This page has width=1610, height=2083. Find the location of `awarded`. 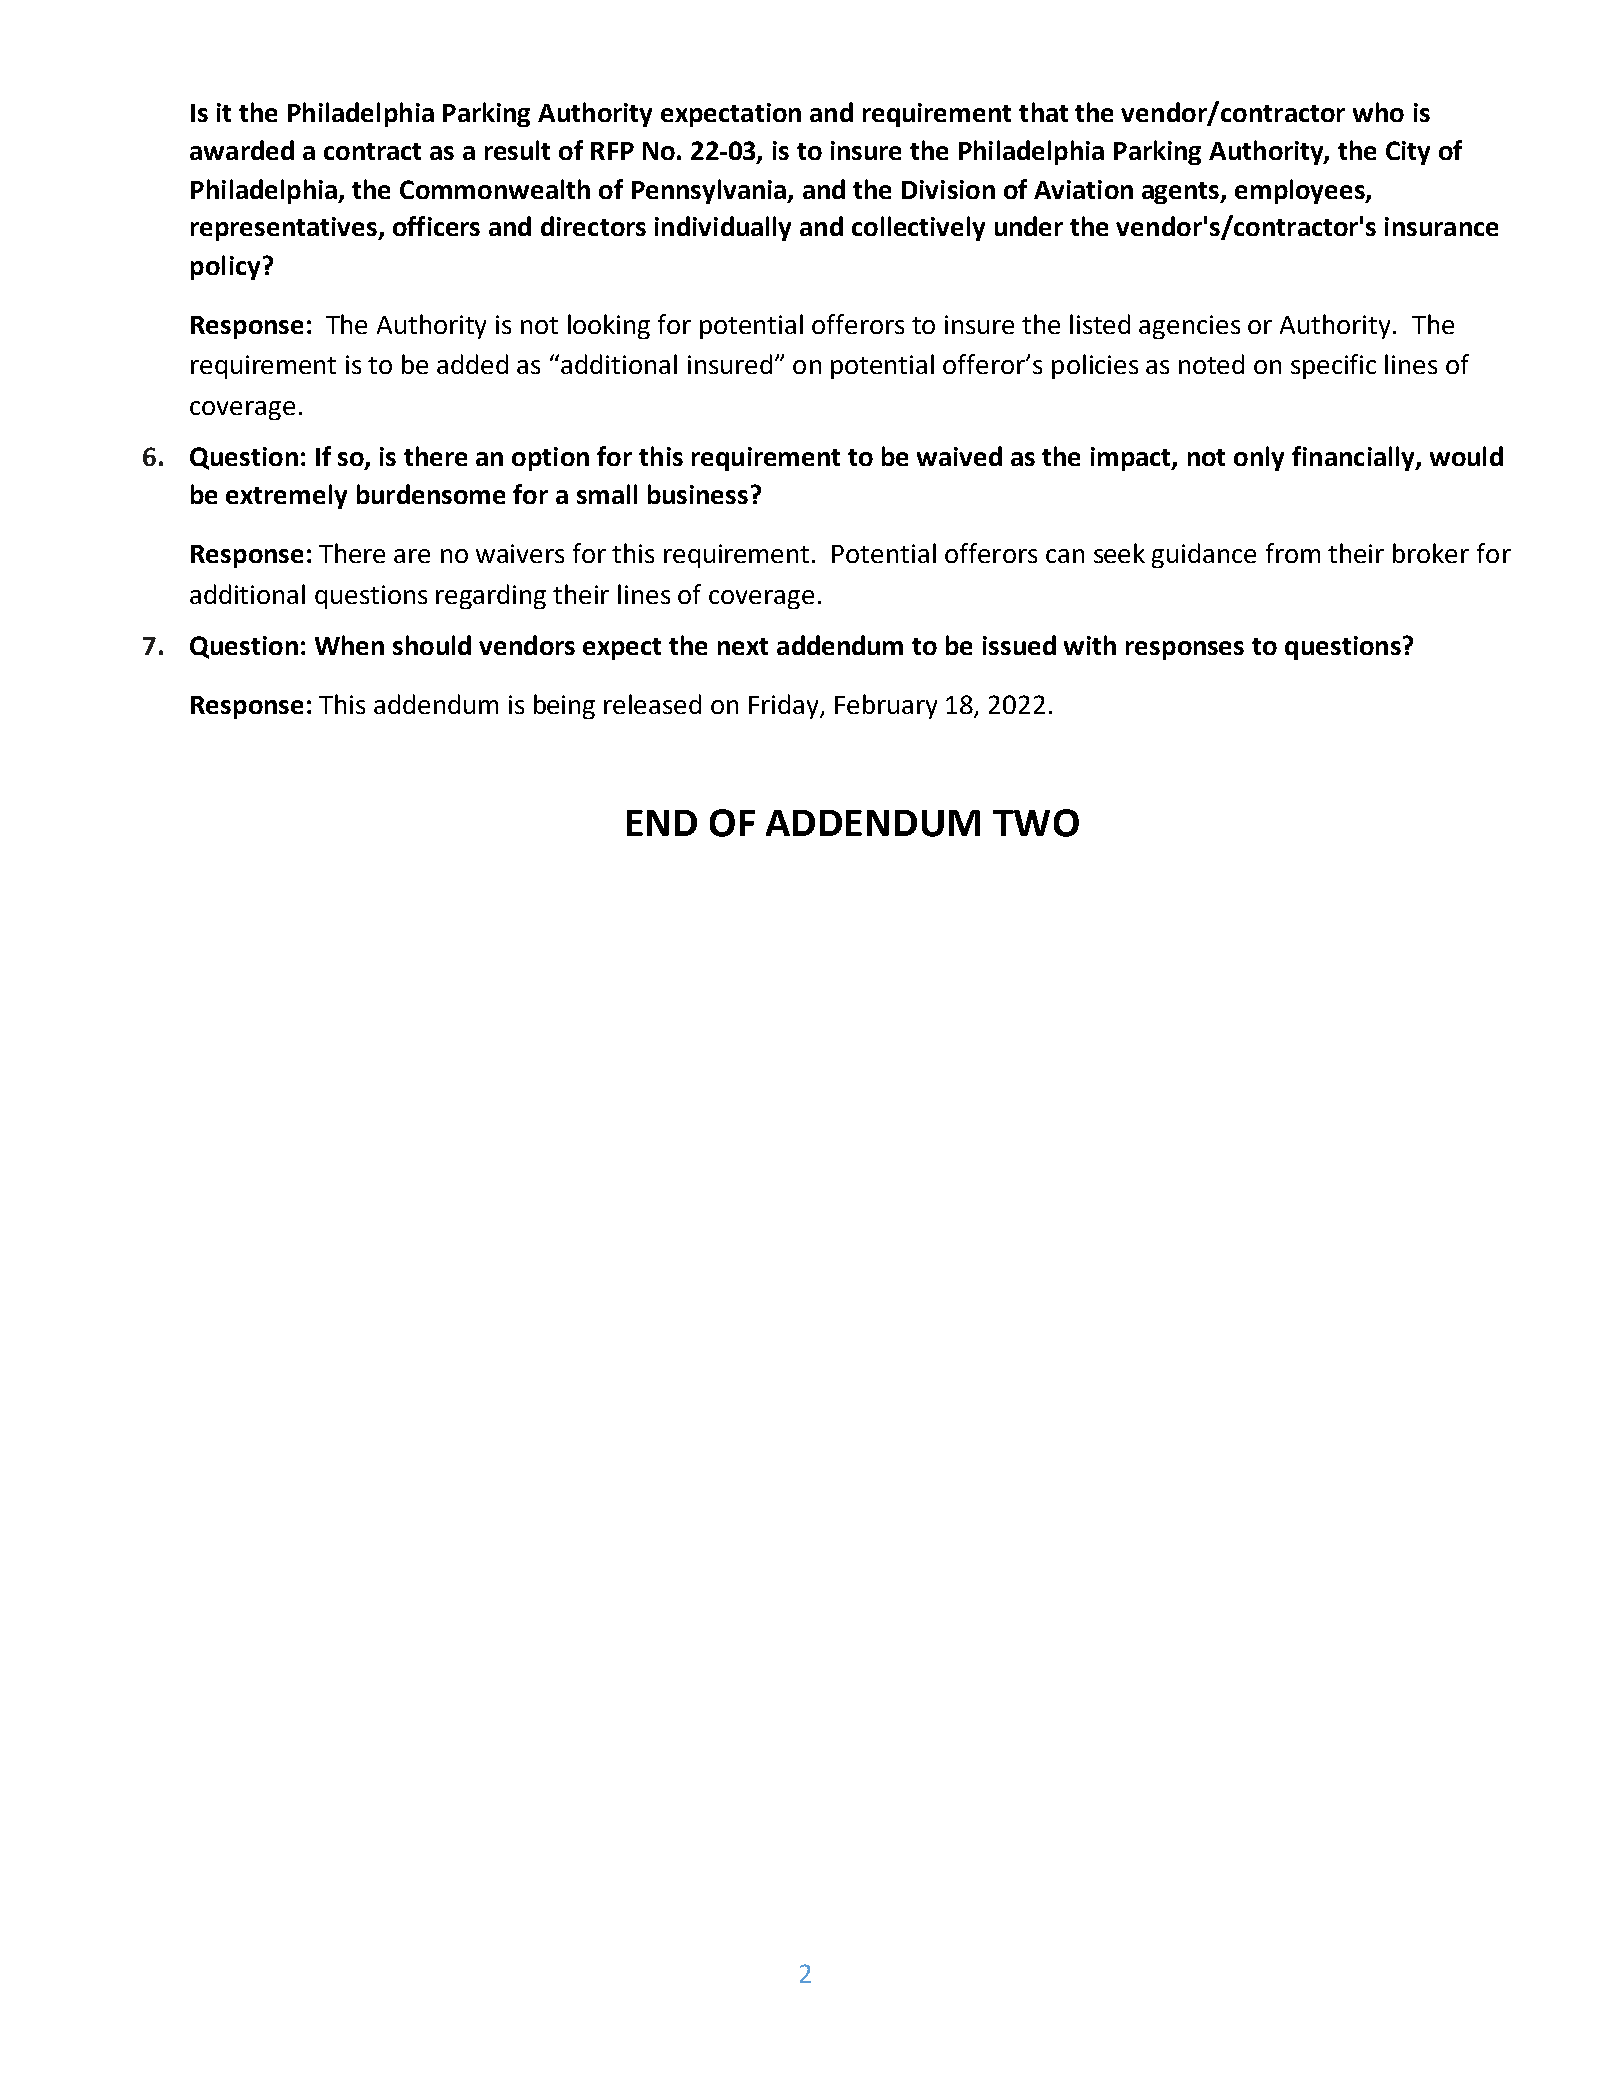

awarded is located at coordinates (242, 150).
